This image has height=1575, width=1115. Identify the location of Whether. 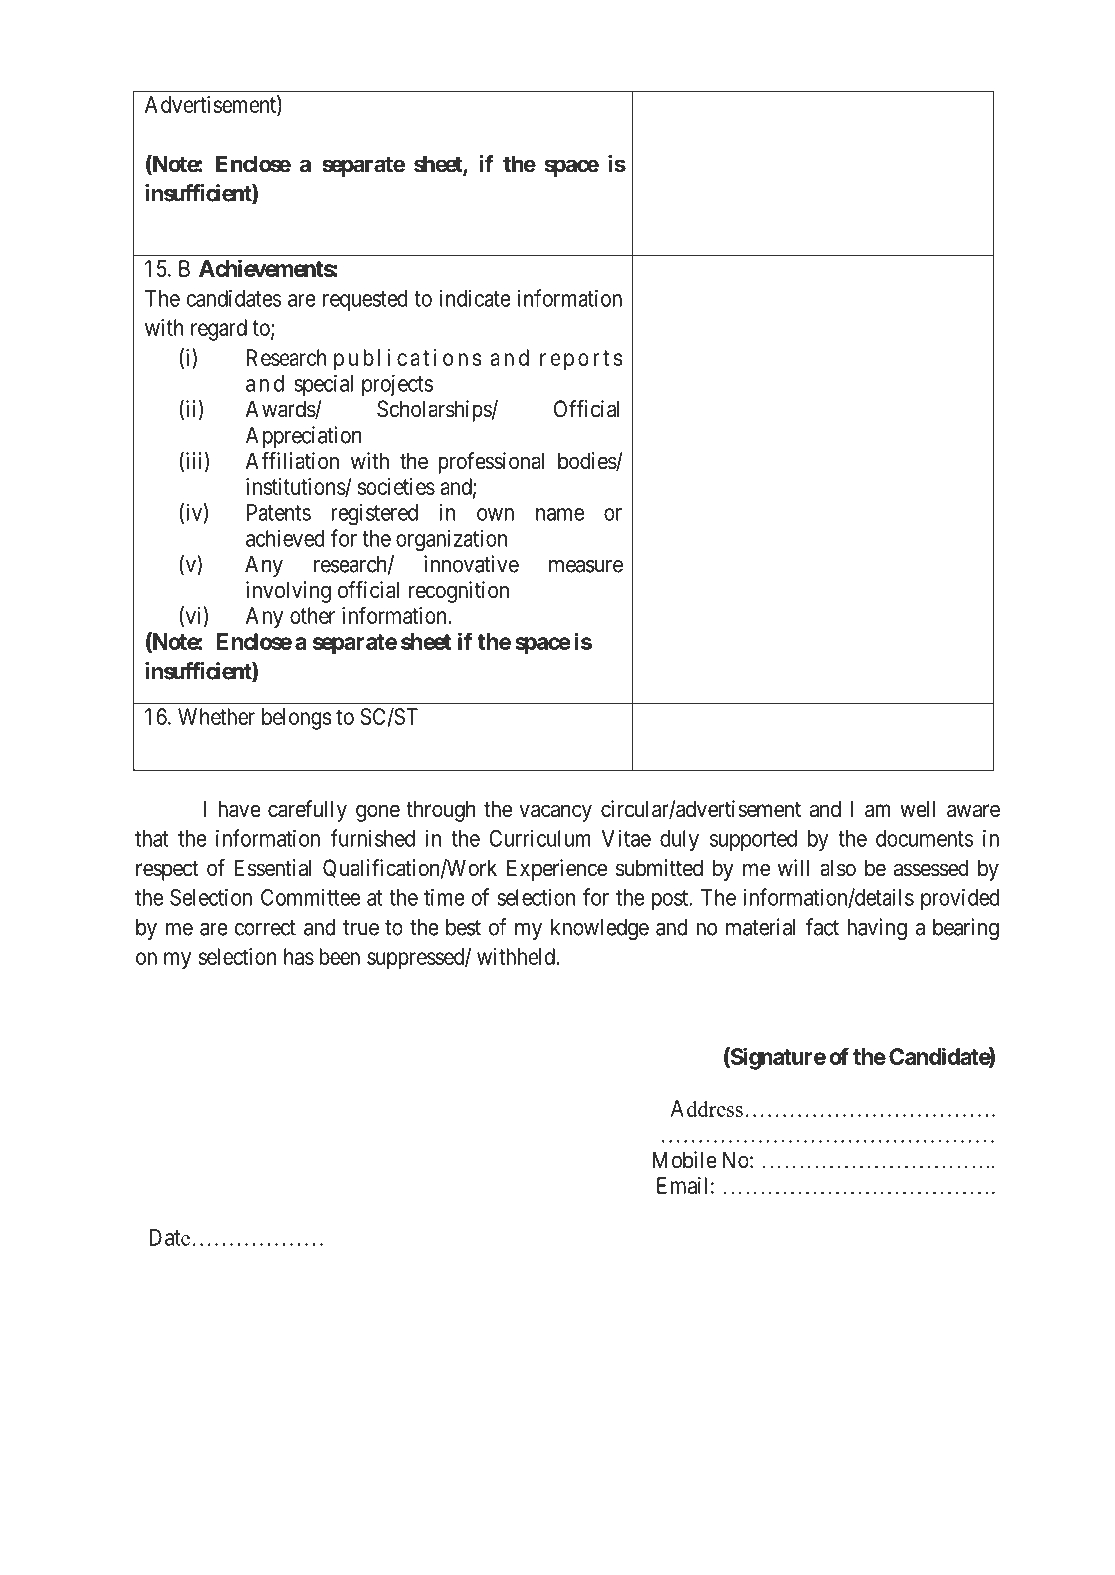
(216, 716).
